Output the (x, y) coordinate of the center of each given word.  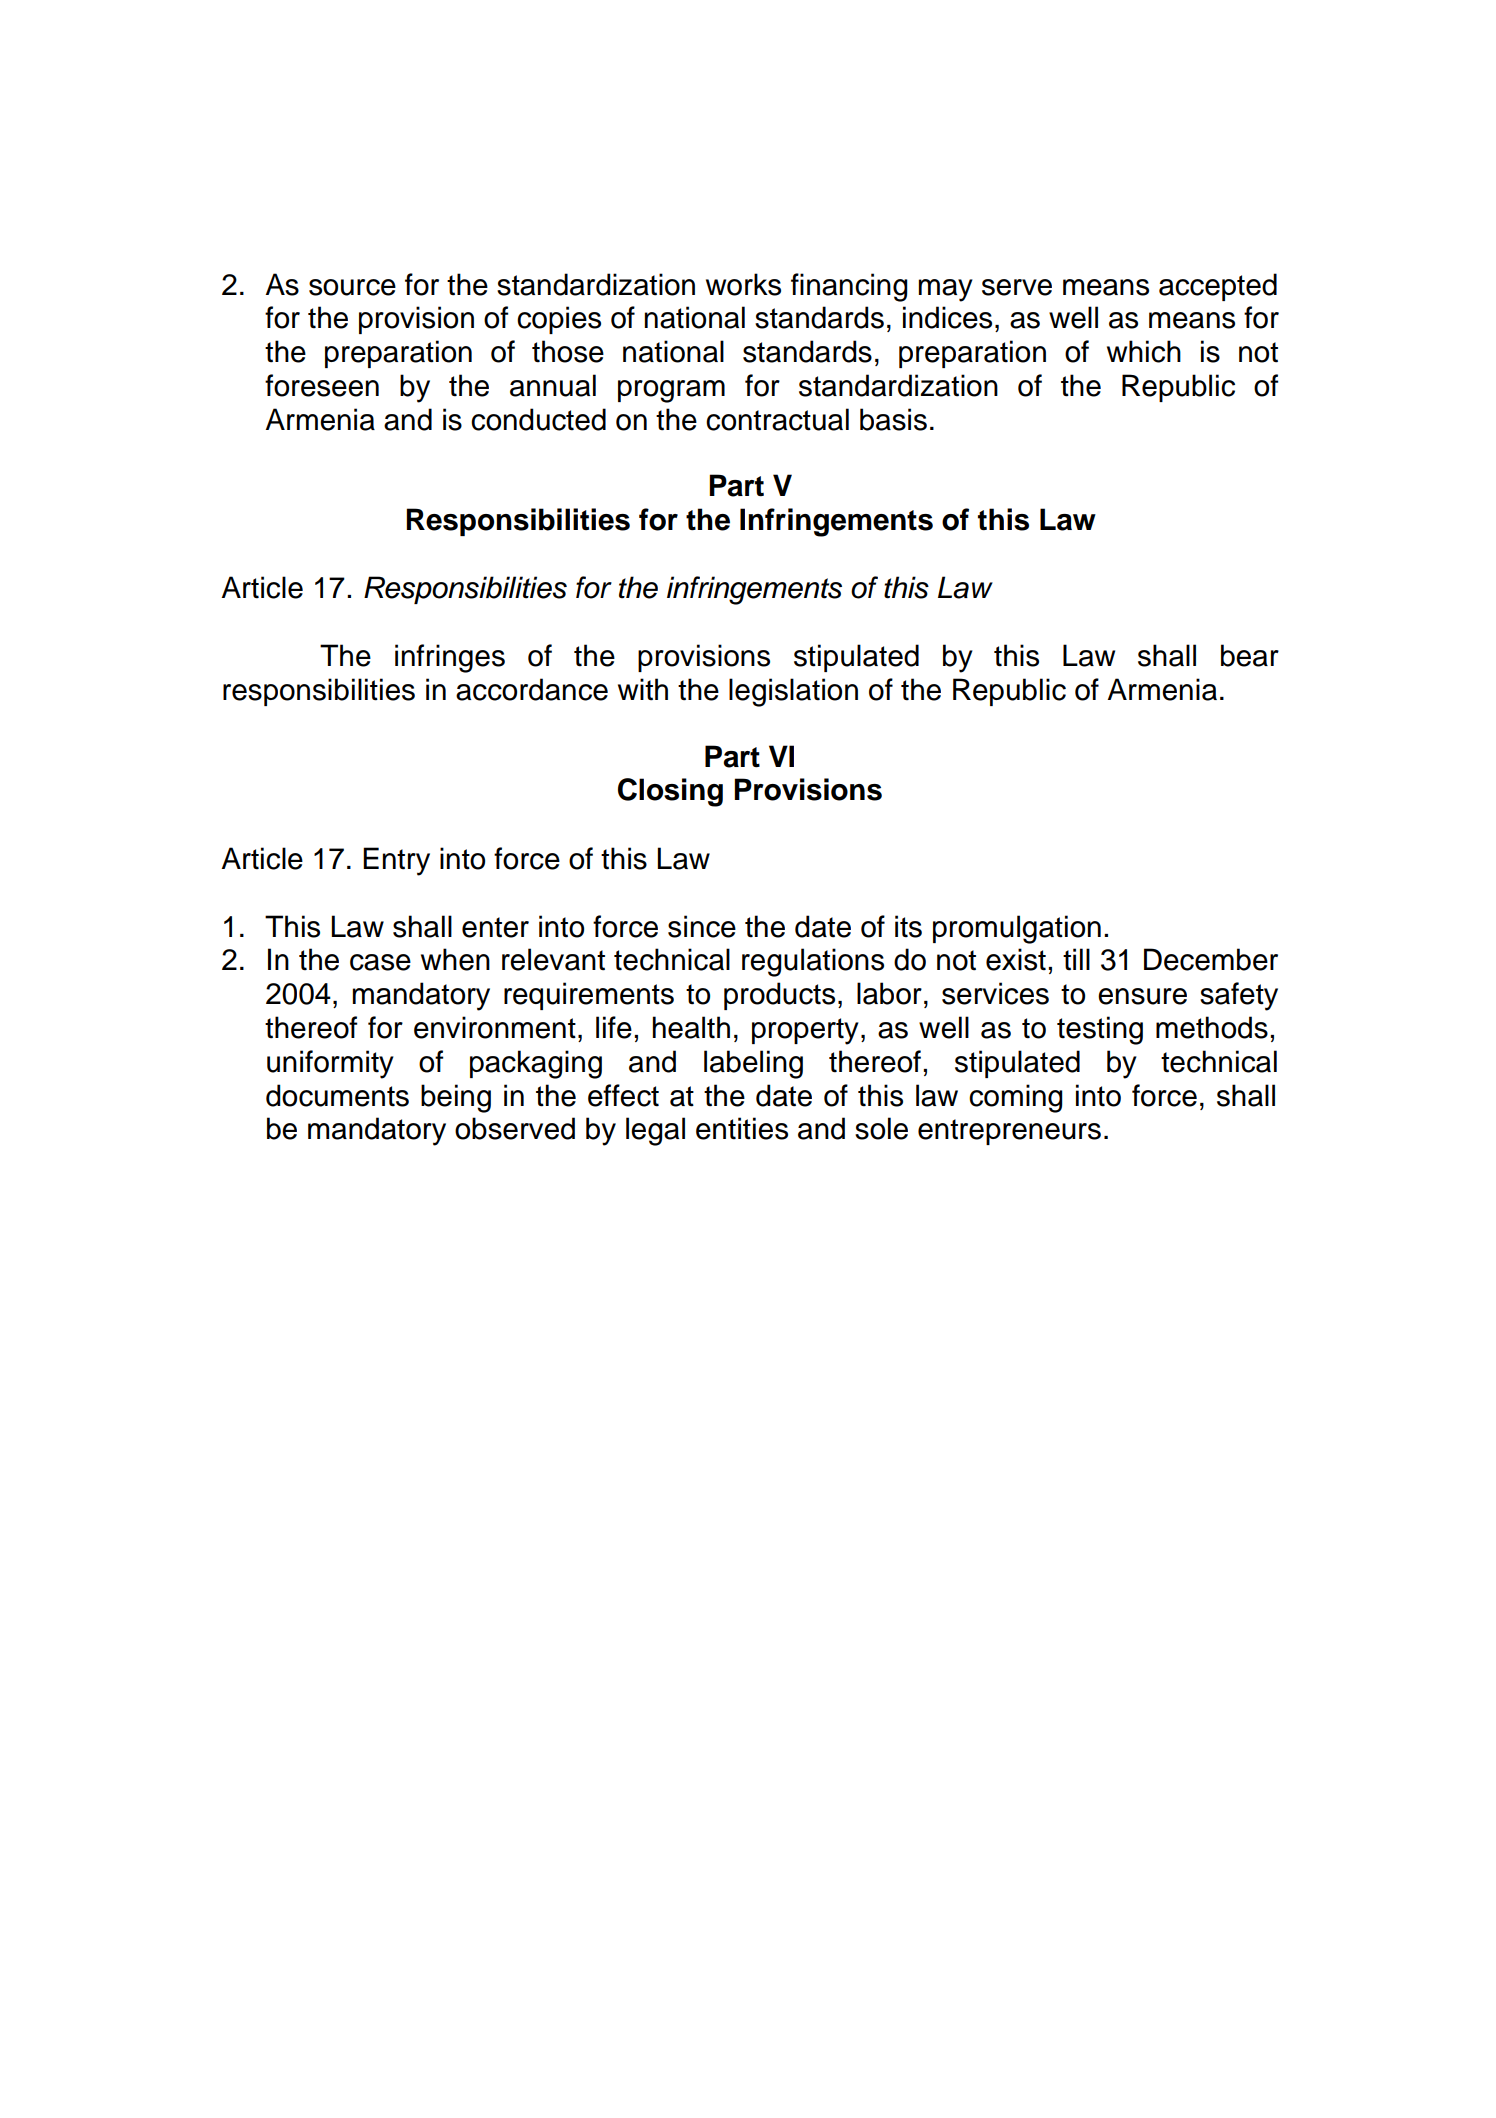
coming (1016, 1098)
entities (742, 1128)
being (456, 1098)
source (352, 287)
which (1144, 351)
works (743, 284)
